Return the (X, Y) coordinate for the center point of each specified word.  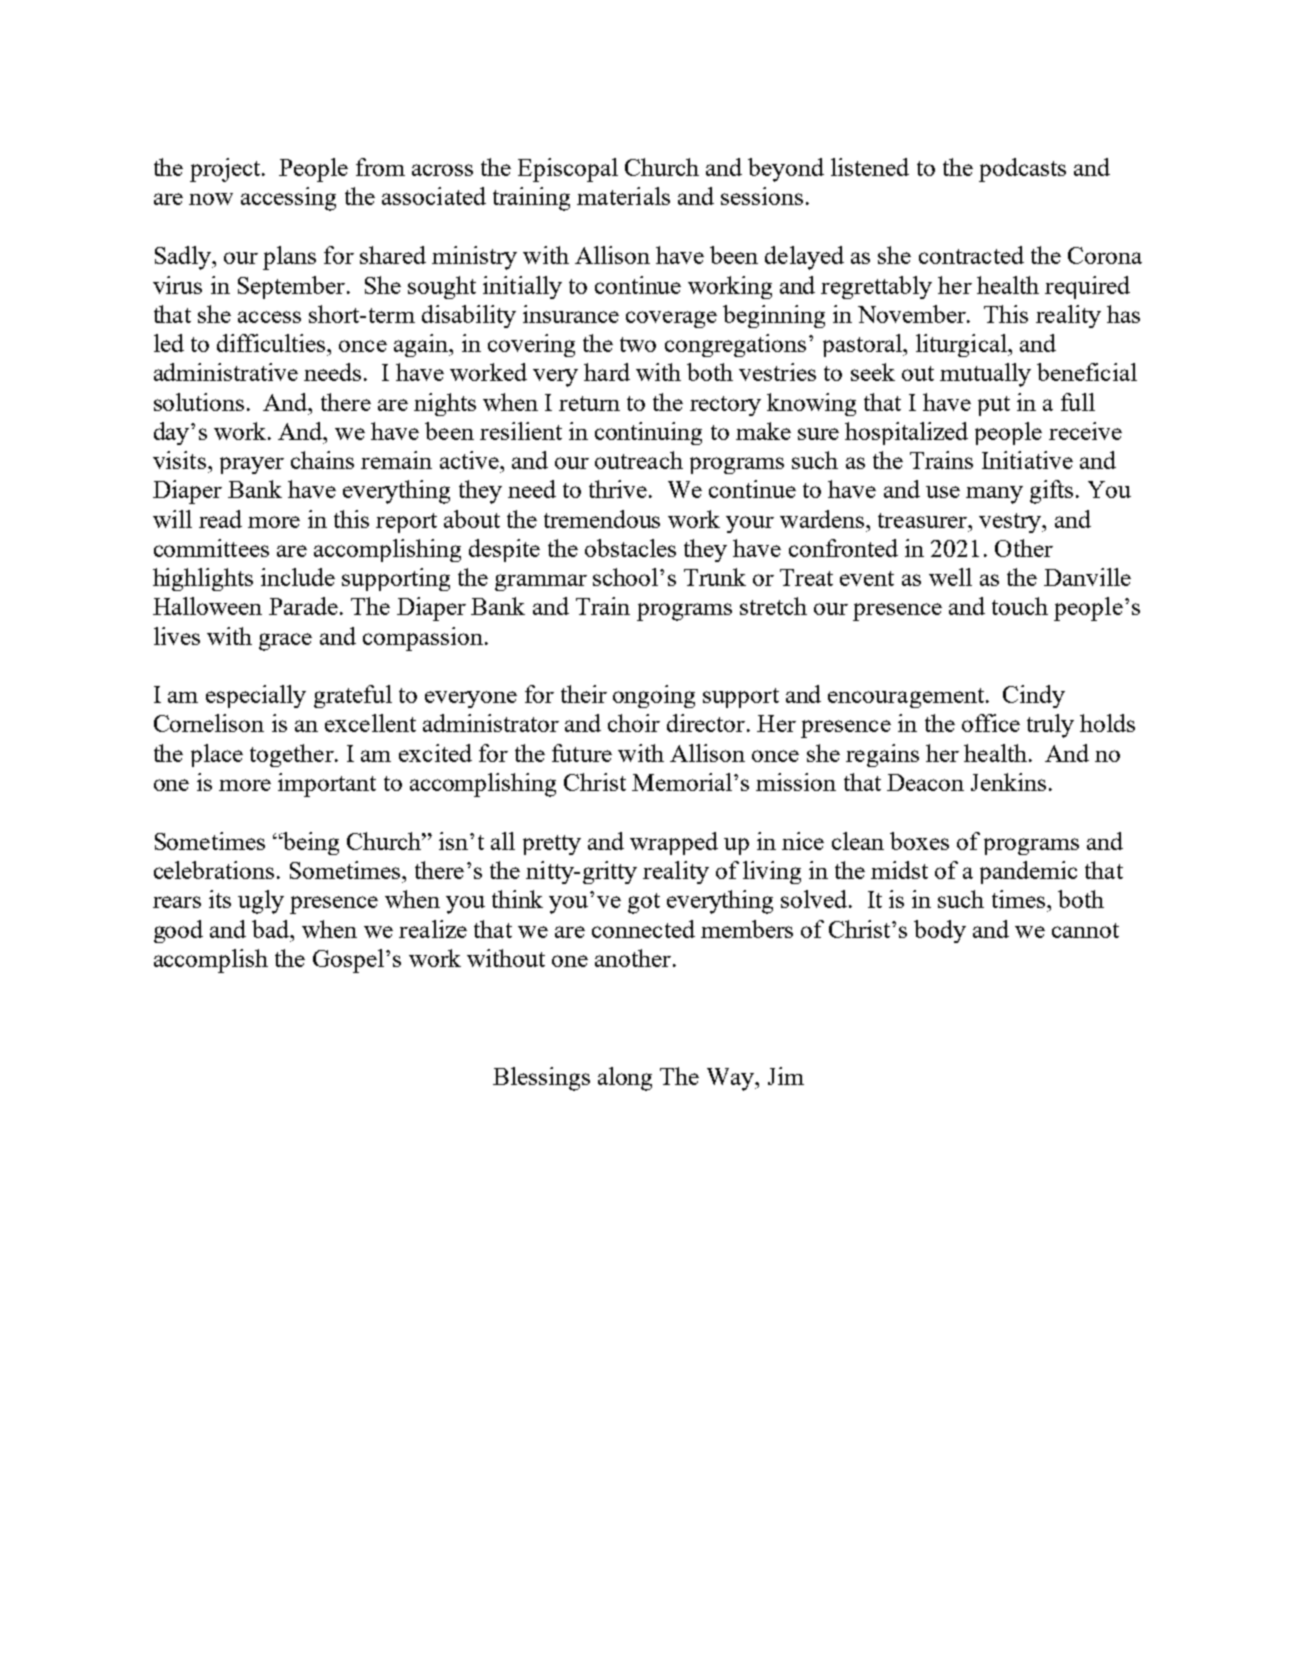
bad (272, 929)
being (310, 843)
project (226, 170)
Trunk (715, 577)
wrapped (674, 843)
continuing (648, 433)
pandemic (1028, 872)
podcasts (1022, 170)
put (994, 406)
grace (285, 642)
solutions (199, 402)
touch (1020, 606)
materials (623, 196)
